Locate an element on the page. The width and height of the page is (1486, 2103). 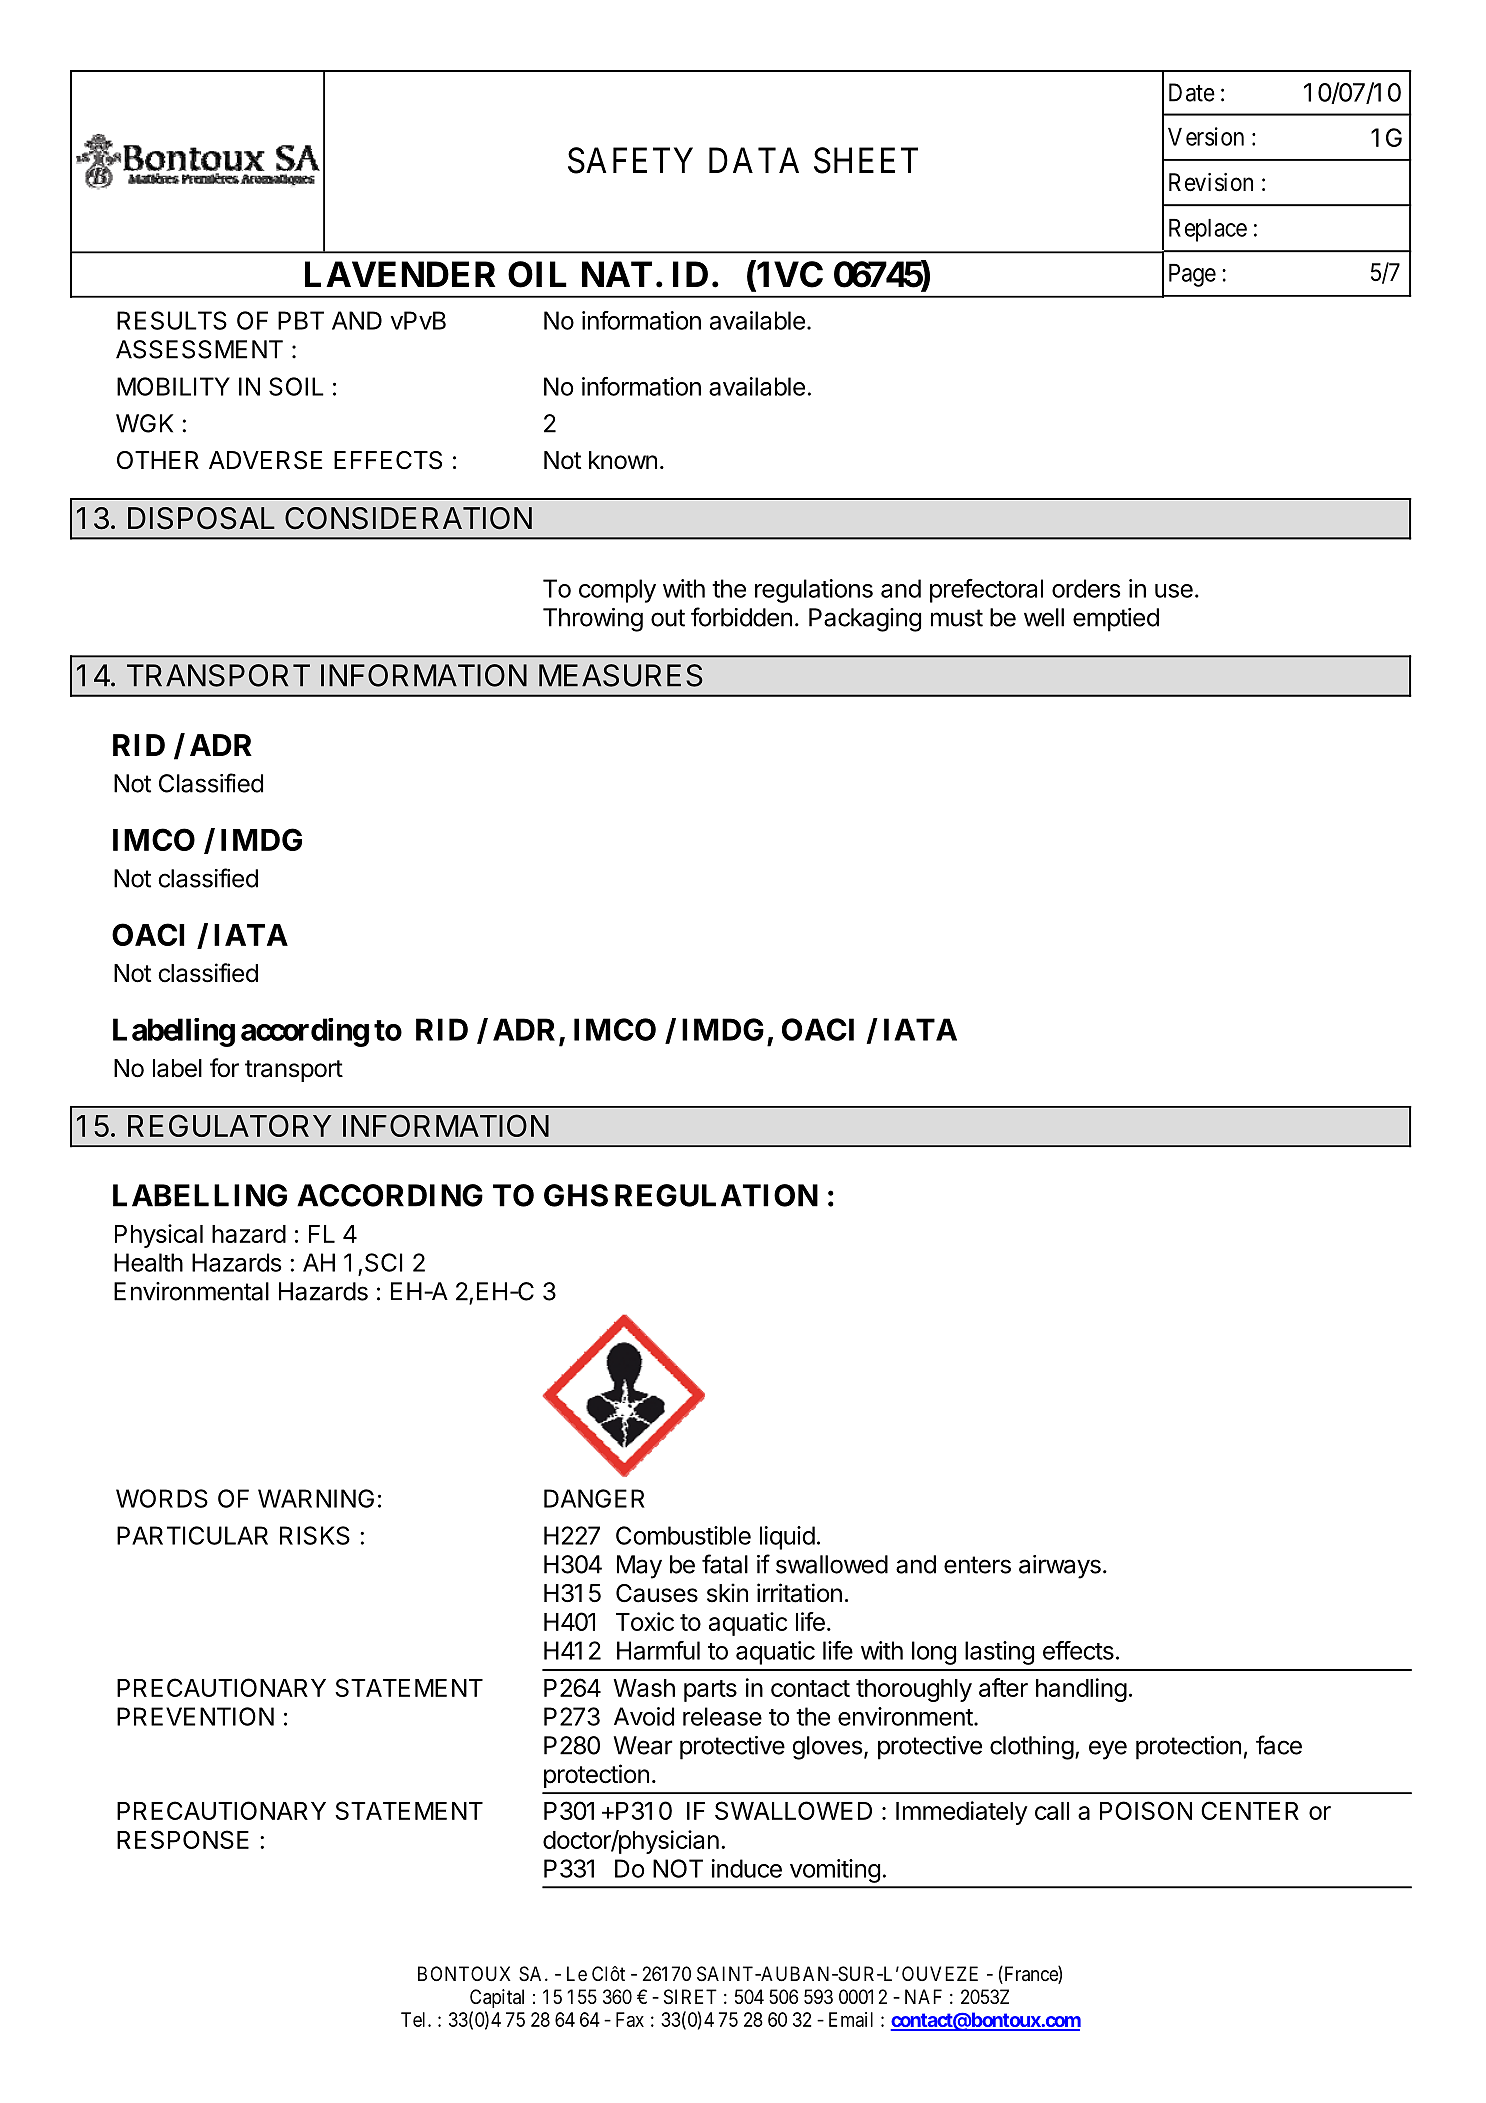
RESULTS is located at coordinates (172, 320).
